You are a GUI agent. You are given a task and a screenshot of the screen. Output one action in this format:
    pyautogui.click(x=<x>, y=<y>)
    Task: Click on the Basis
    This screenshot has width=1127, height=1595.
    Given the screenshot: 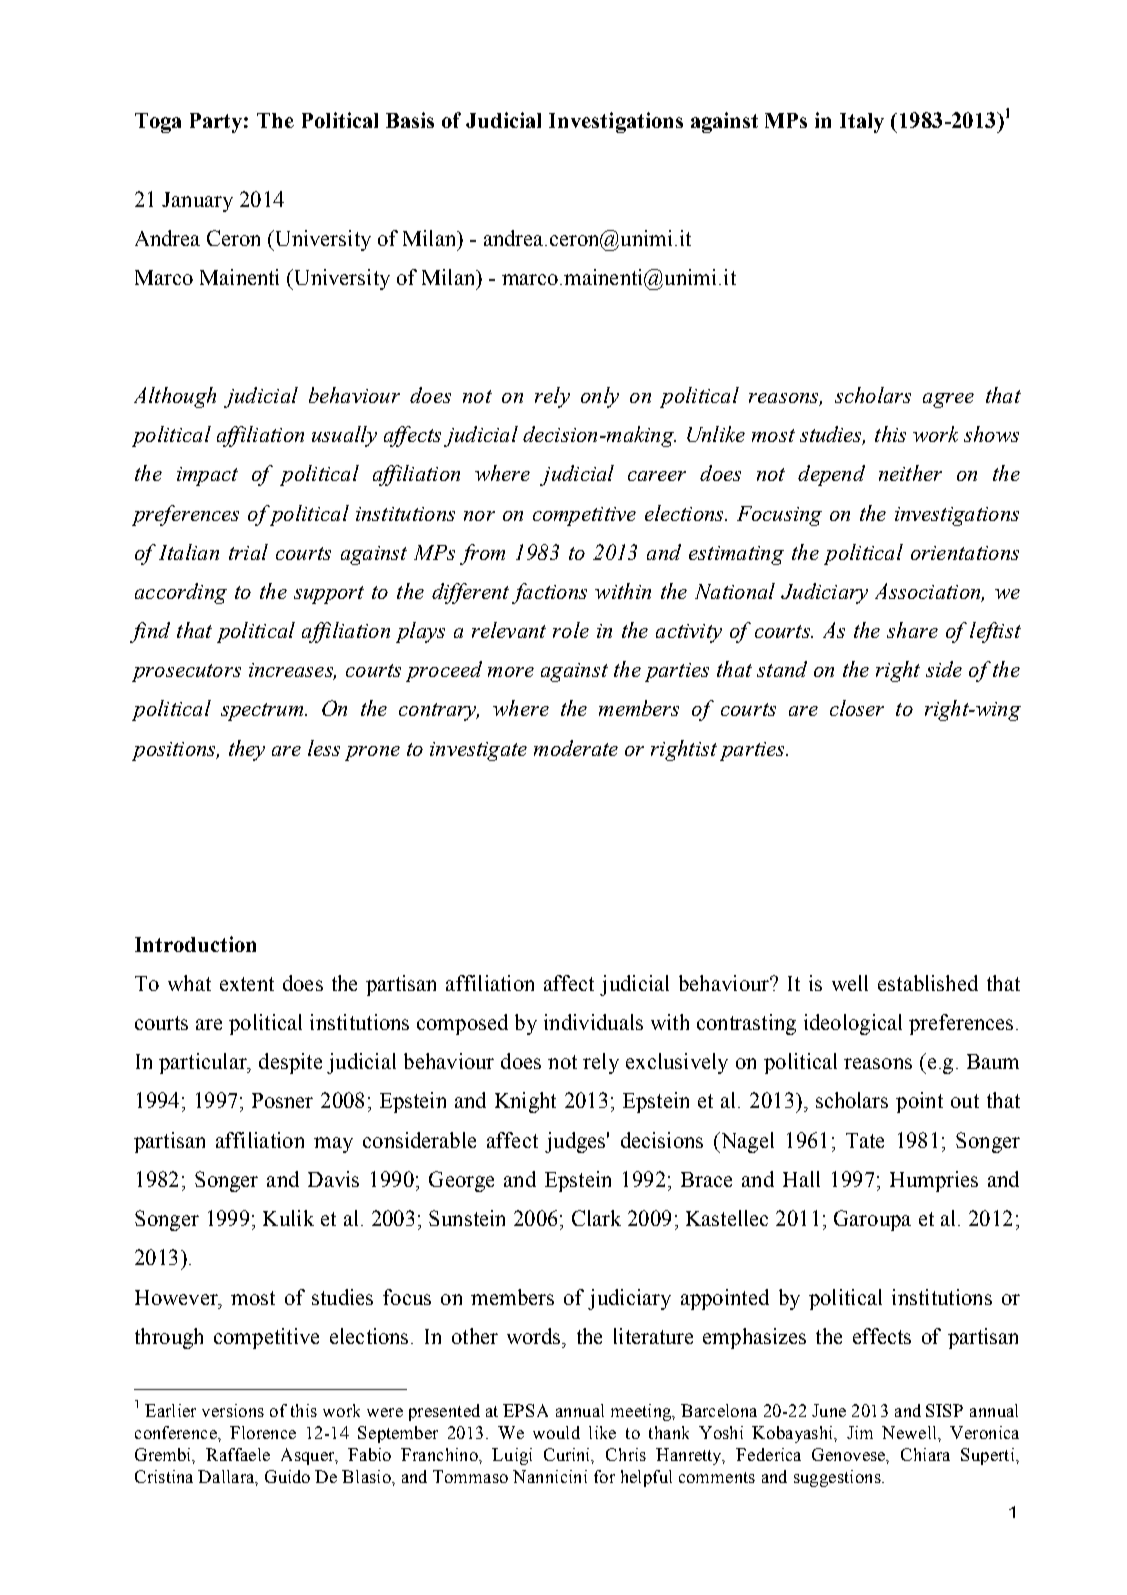 What is the action you would take?
    pyautogui.click(x=410, y=120)
